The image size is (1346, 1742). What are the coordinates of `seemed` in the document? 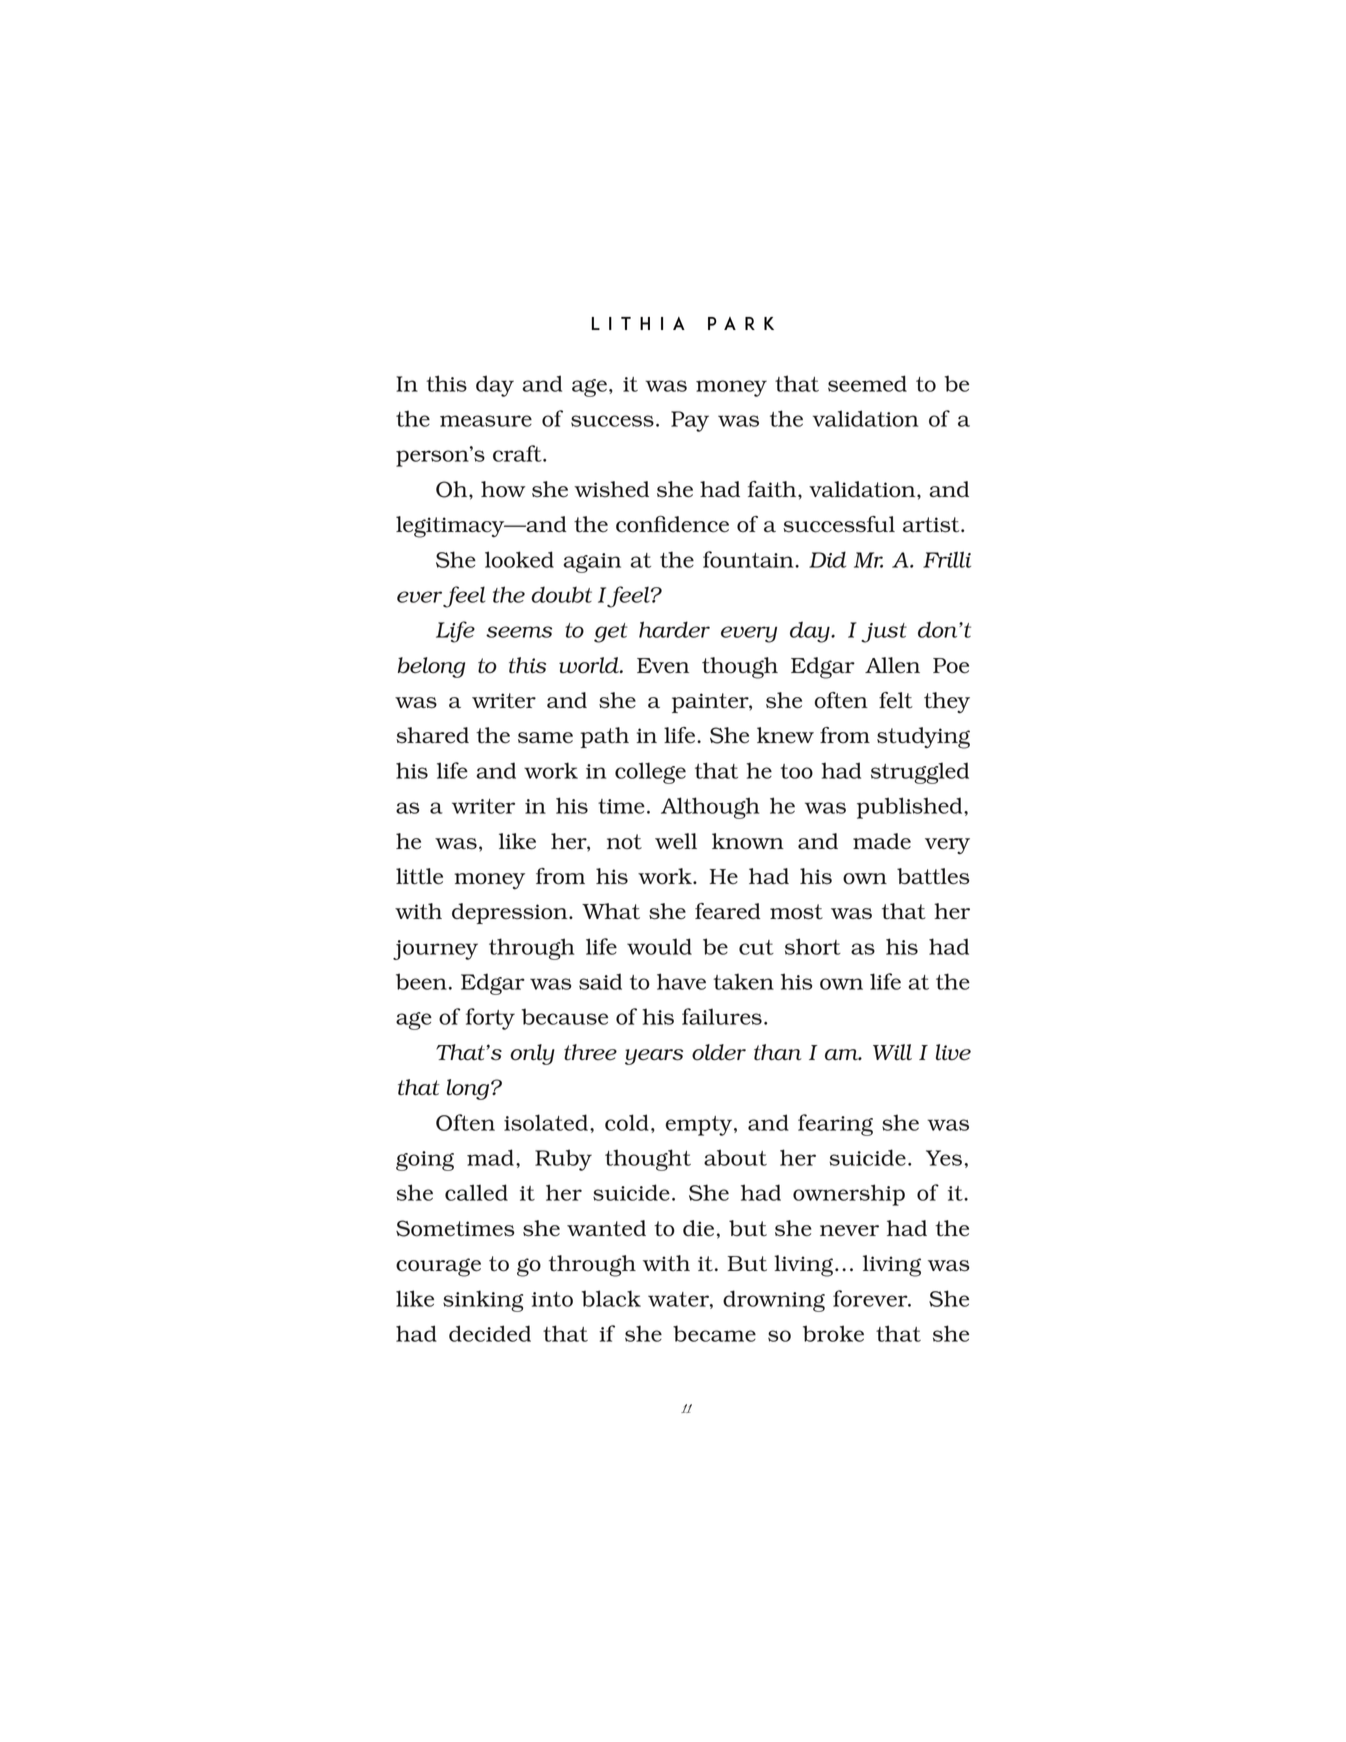 It's located at (867, 383).
